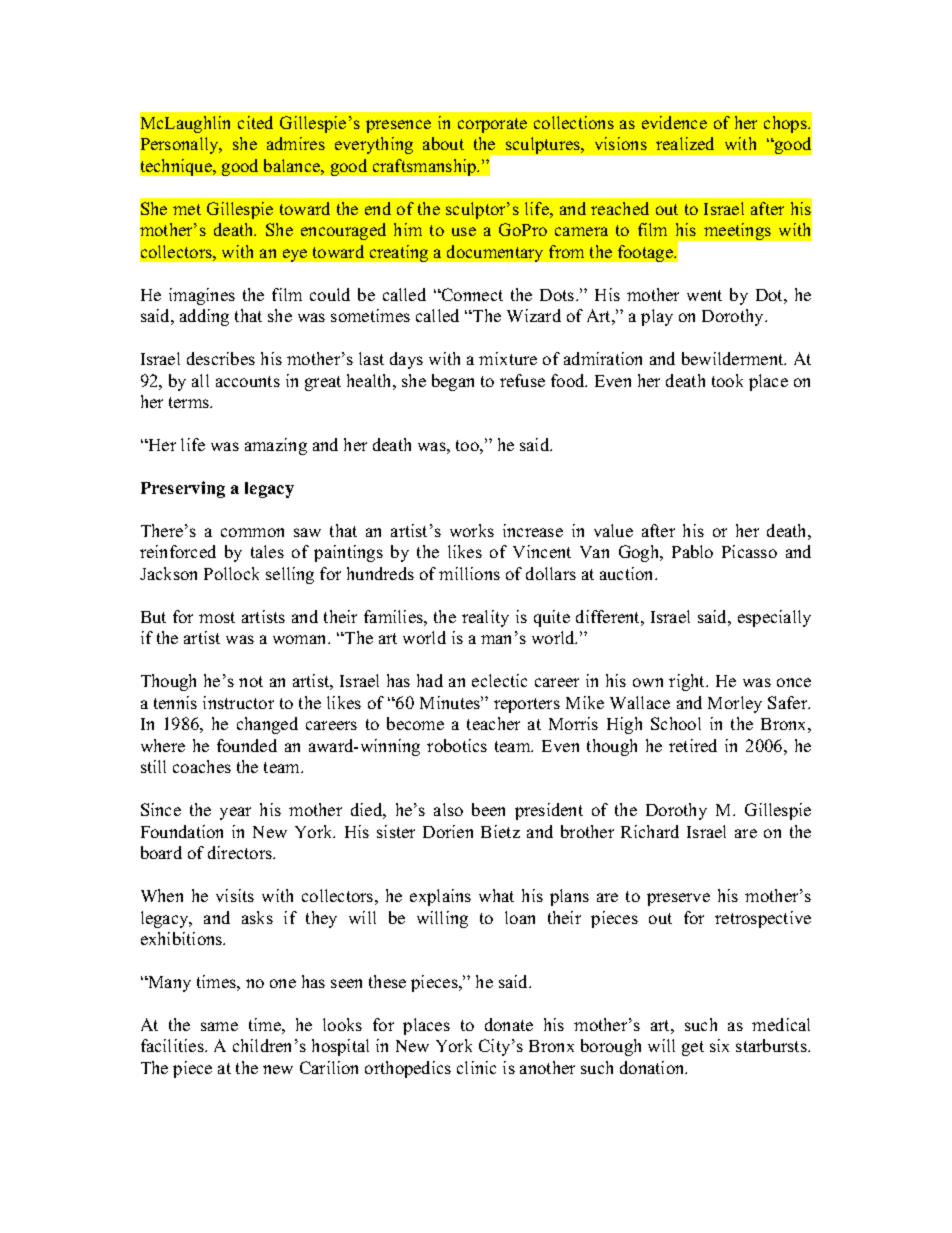  Describe the element at coordinates (476, 1067) in the screenshot. I see `clinic` at that location.
